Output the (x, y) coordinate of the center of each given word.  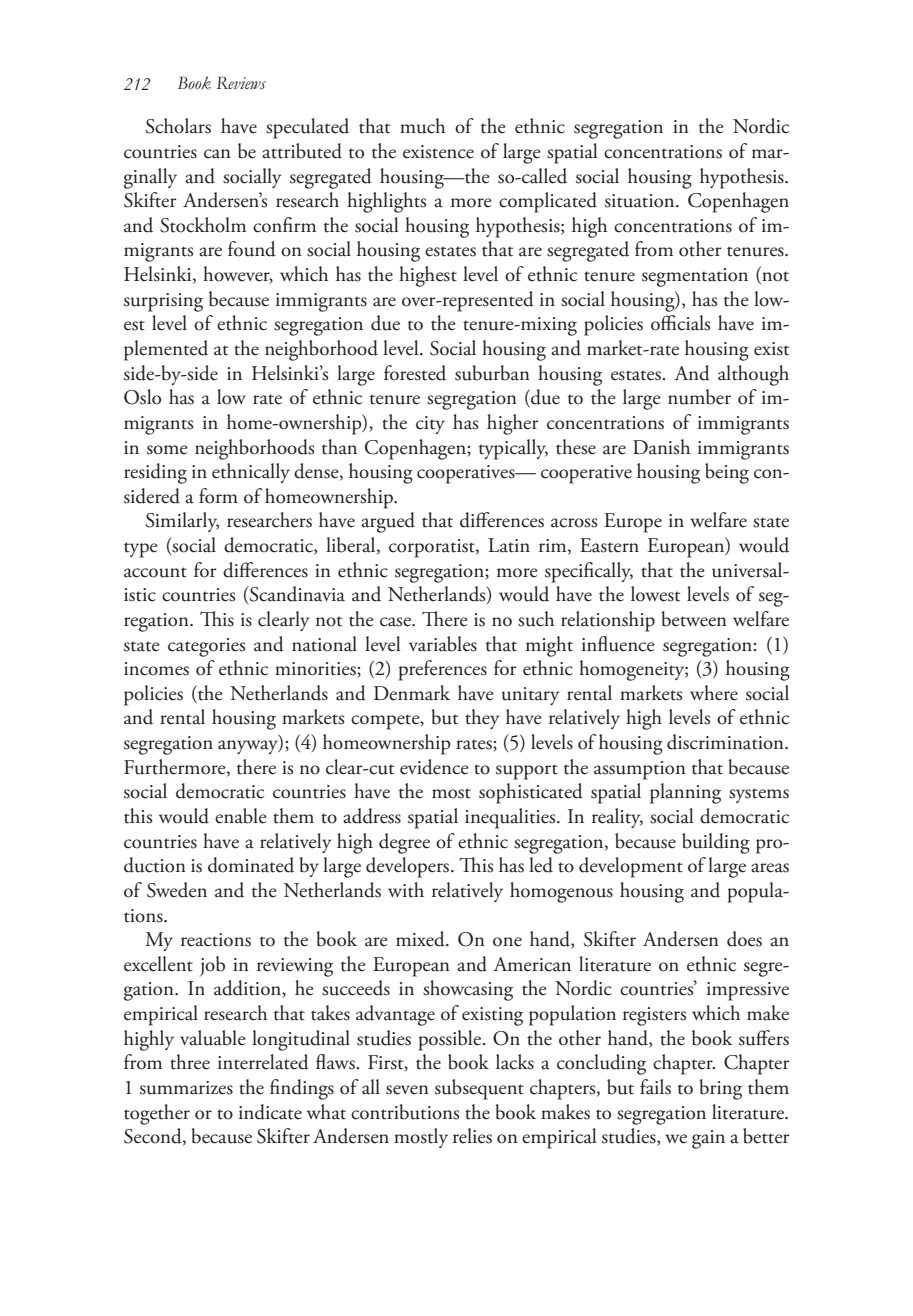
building (716, 843)
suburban (492, 373)
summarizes (186, 1088)
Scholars (178, 126)
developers (409, 867)
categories (206, 647)
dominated (251, 865)
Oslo (142, 397)
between (694, 619)
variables (443, 644)
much (422, 126)
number (699, 397)
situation (641, 201)
